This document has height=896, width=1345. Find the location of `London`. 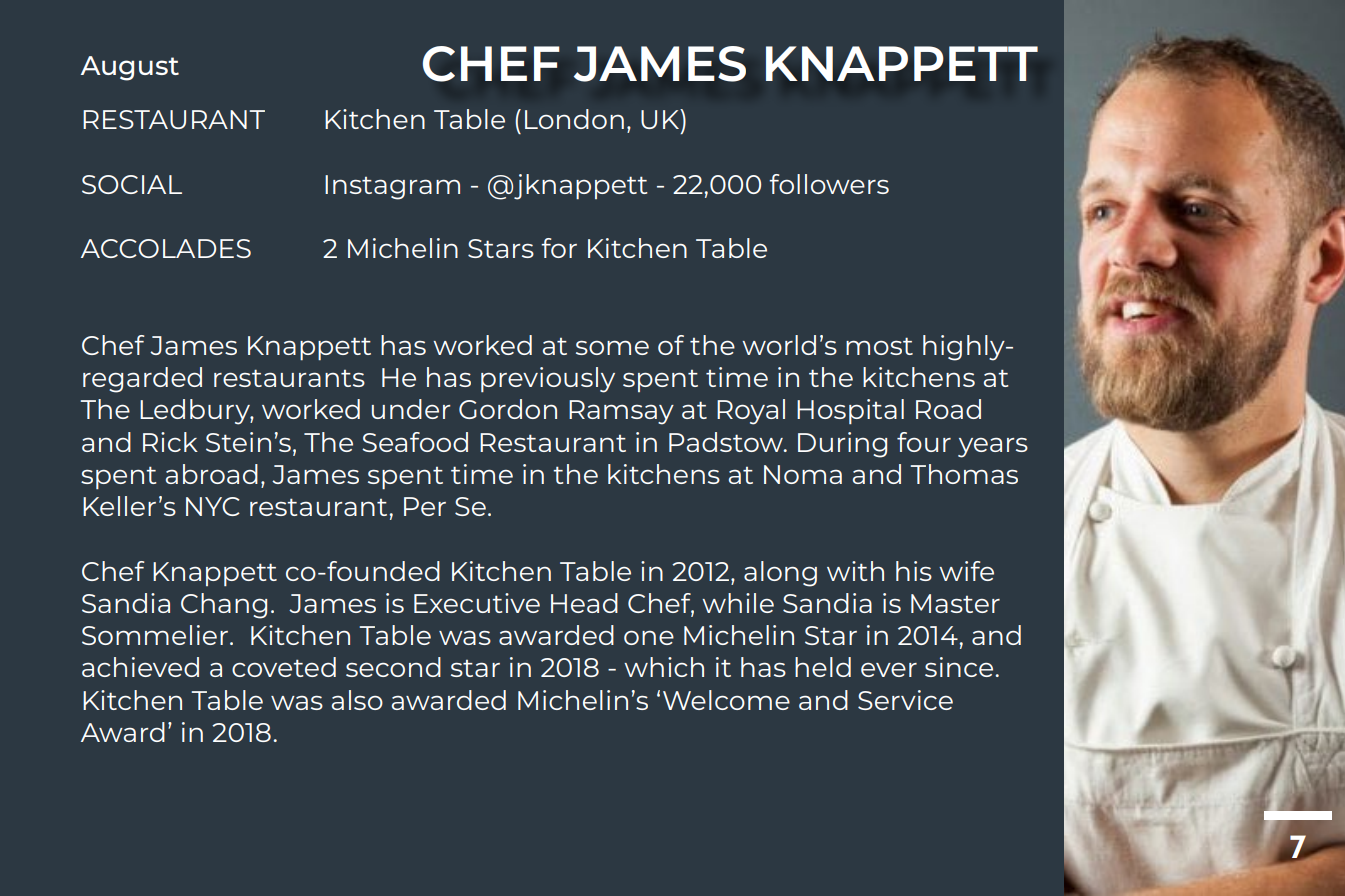

London is located at coordinates (574, 119).
